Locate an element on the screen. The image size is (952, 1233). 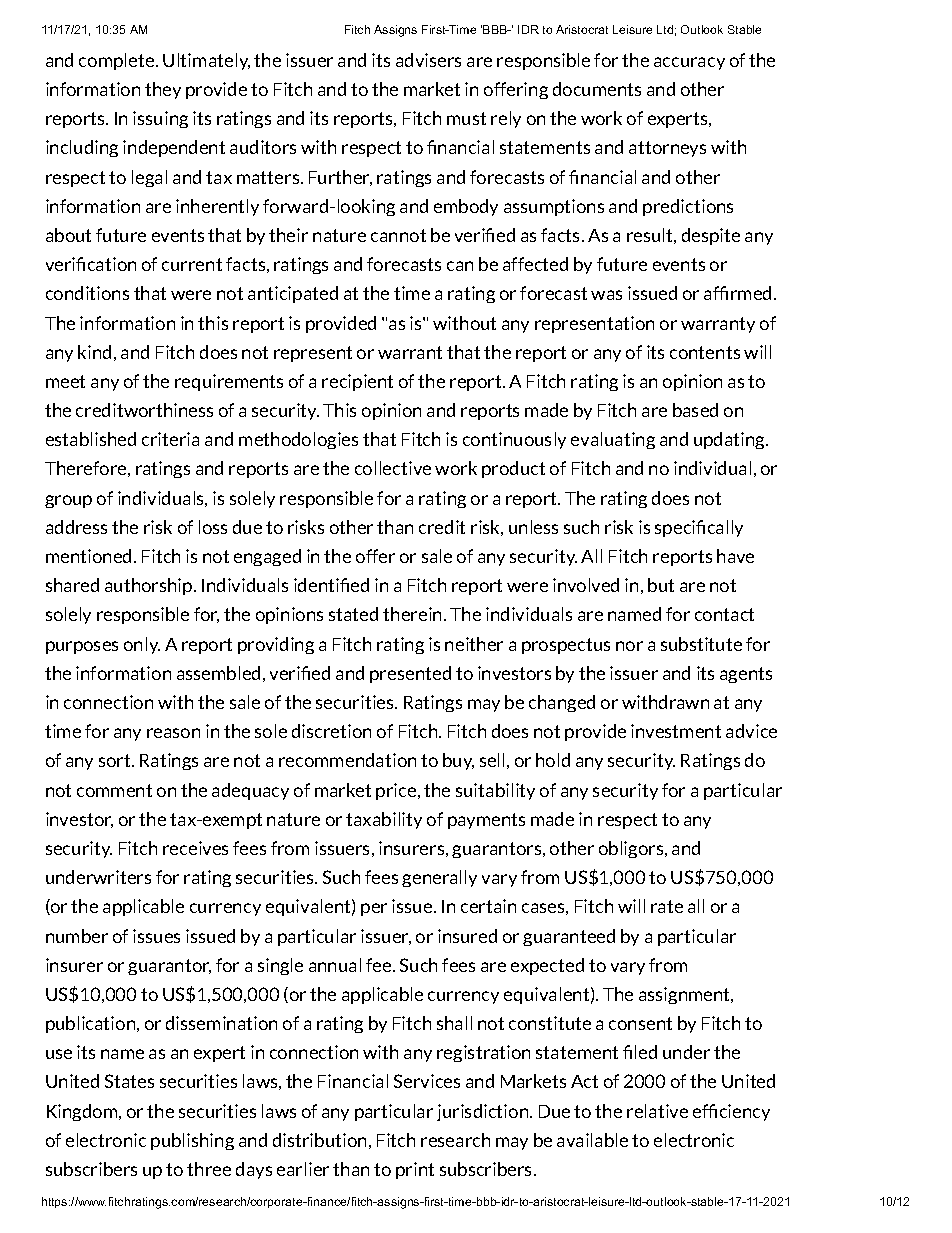
print is located at coordinates (415, 1170).
